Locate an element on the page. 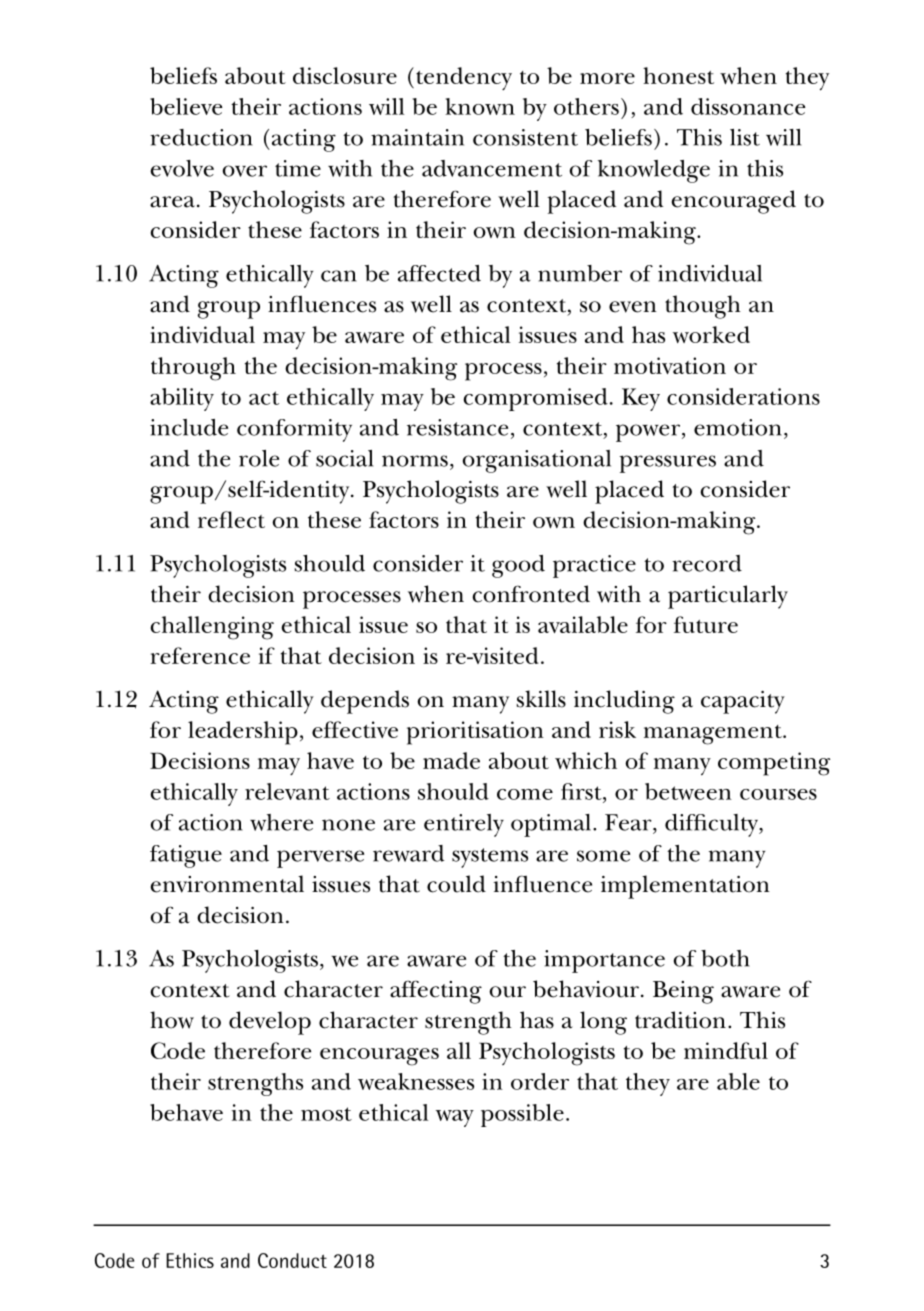  reduction is located at coordinates (201, 137).
